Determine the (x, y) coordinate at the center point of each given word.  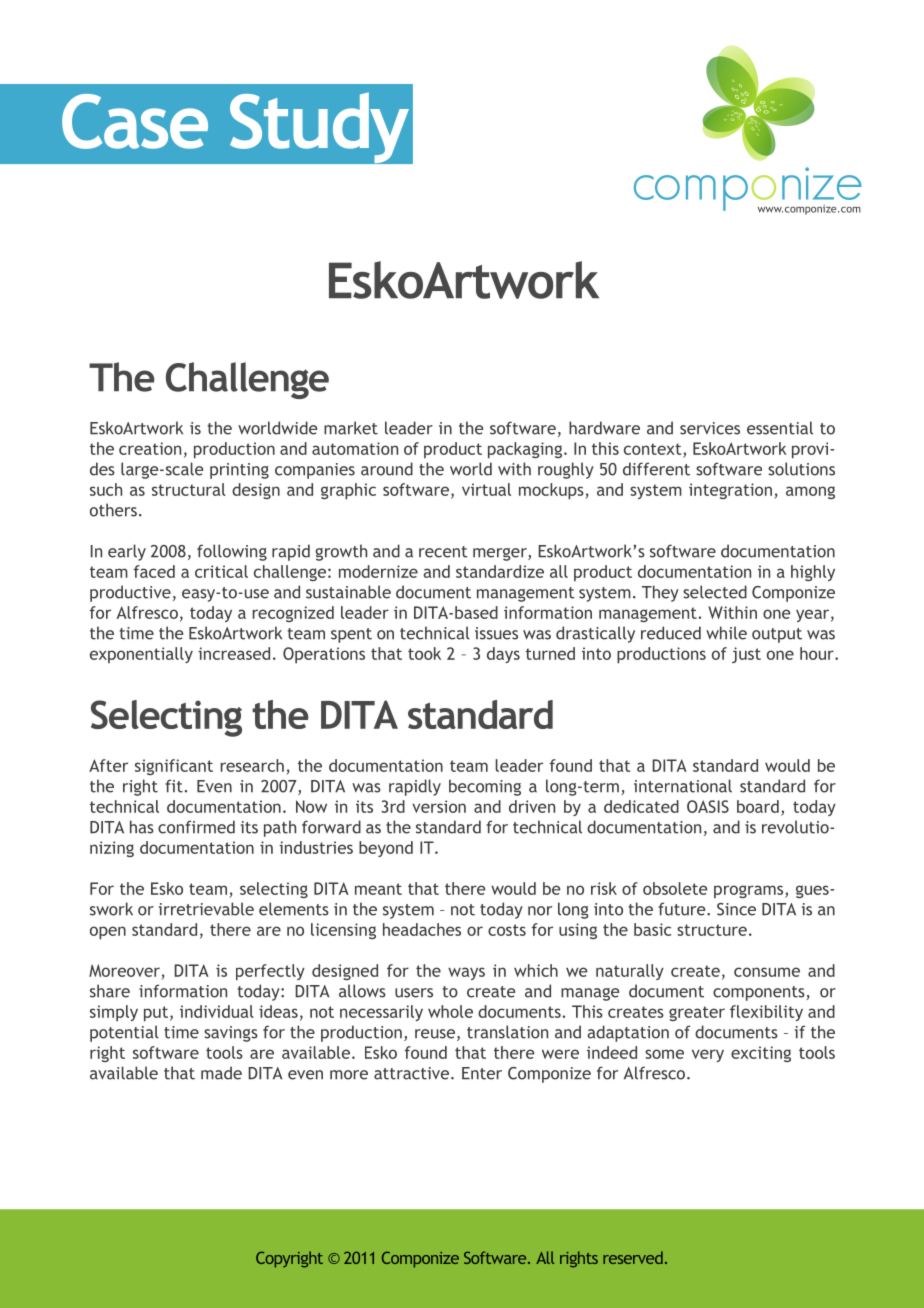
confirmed (196, 827)
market (351, 428)
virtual (486, 489)
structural (189, 489)
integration (730, 491)
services (710, 428)
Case (135, 121)
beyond (386, 849)
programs (750, 891)
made (221, 1073)
